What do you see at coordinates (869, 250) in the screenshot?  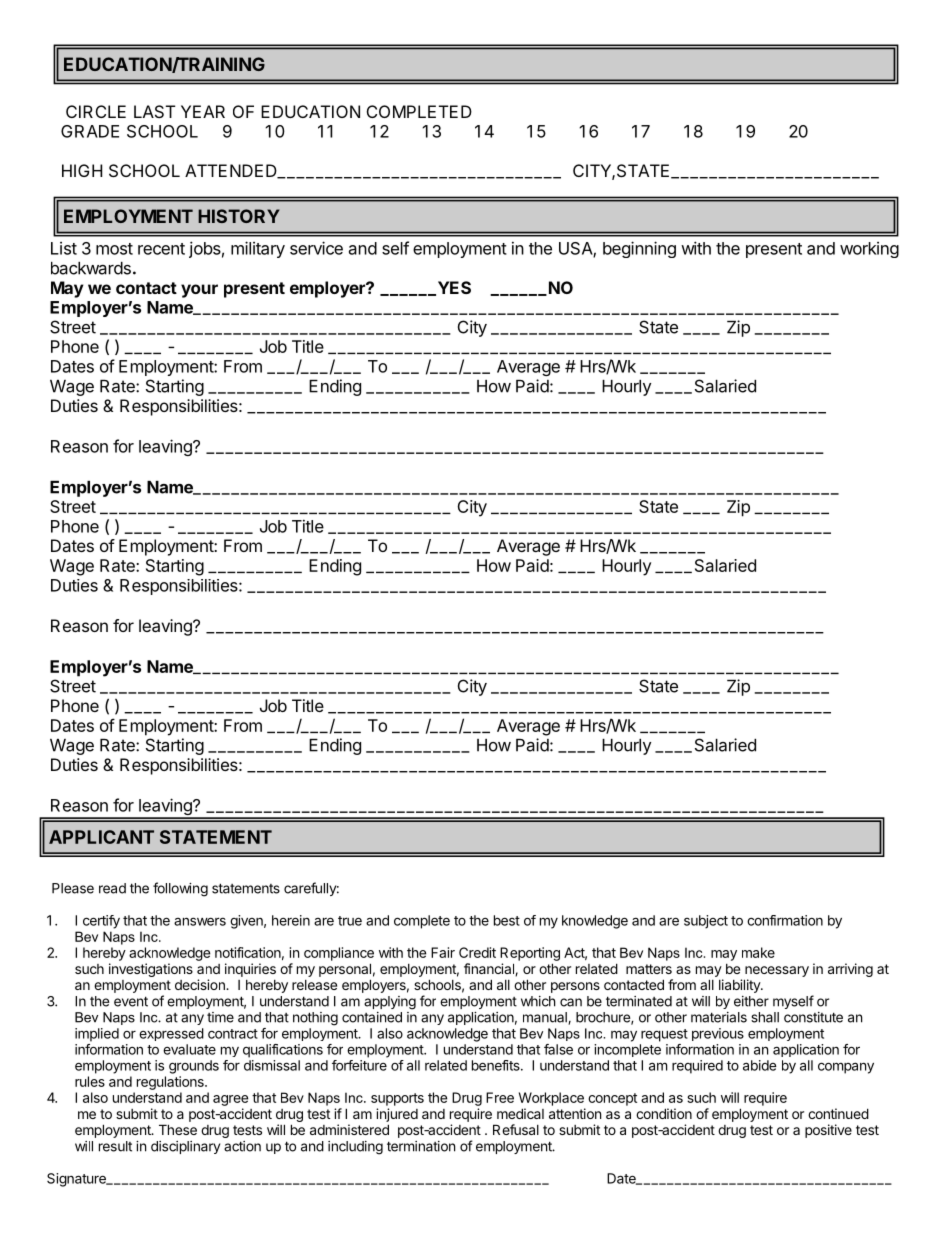 I see `working` at bounding box center [869, 250].
